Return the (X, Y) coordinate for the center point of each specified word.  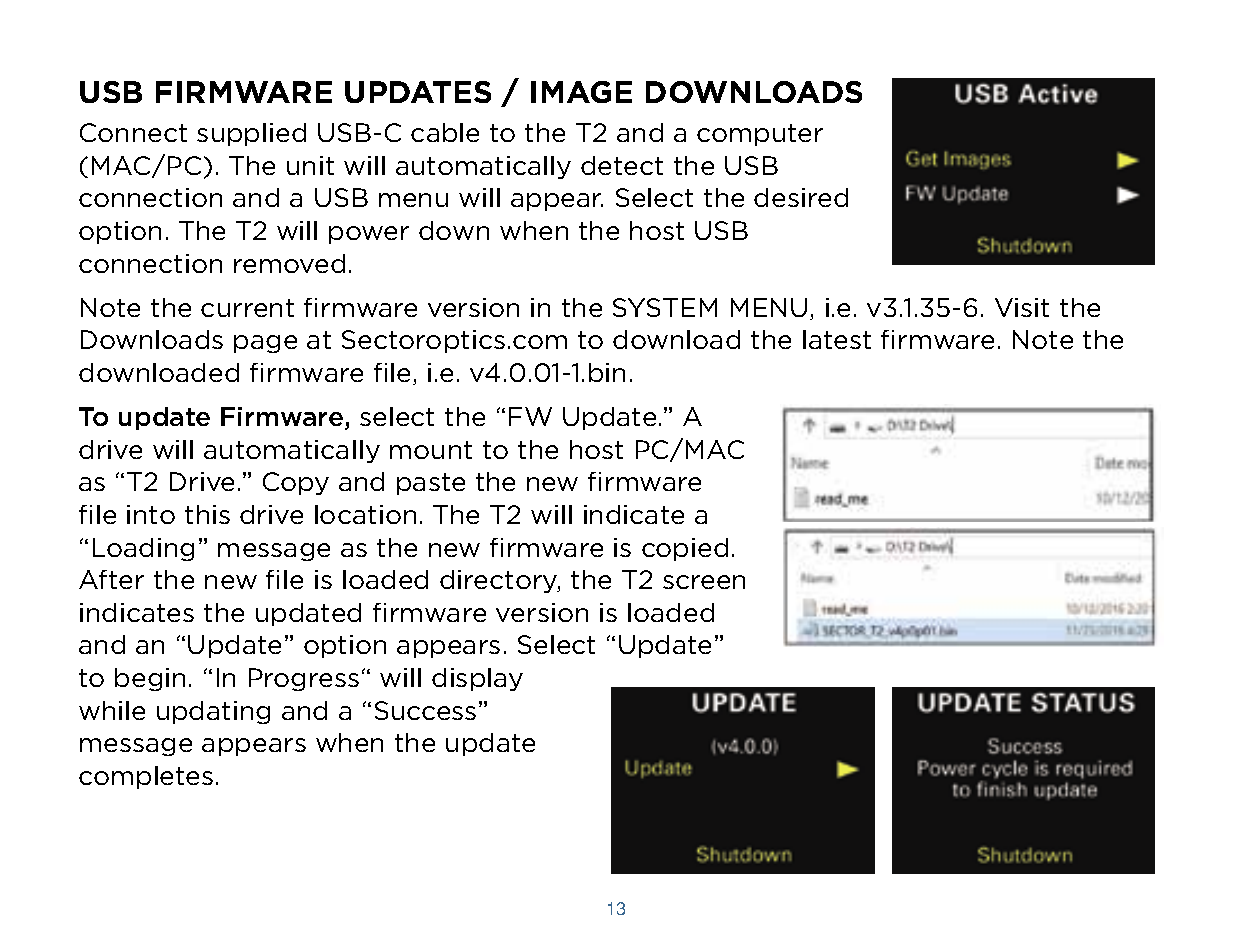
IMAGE (581, 92)
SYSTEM (665, 307)
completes (146, 777)
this (207, 514)
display (477, 679)
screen (704, 582)
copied (685, 549)
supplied (251, 134)
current (247, 308)
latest (837, 339)
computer (760, 135)
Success (425, 710)
